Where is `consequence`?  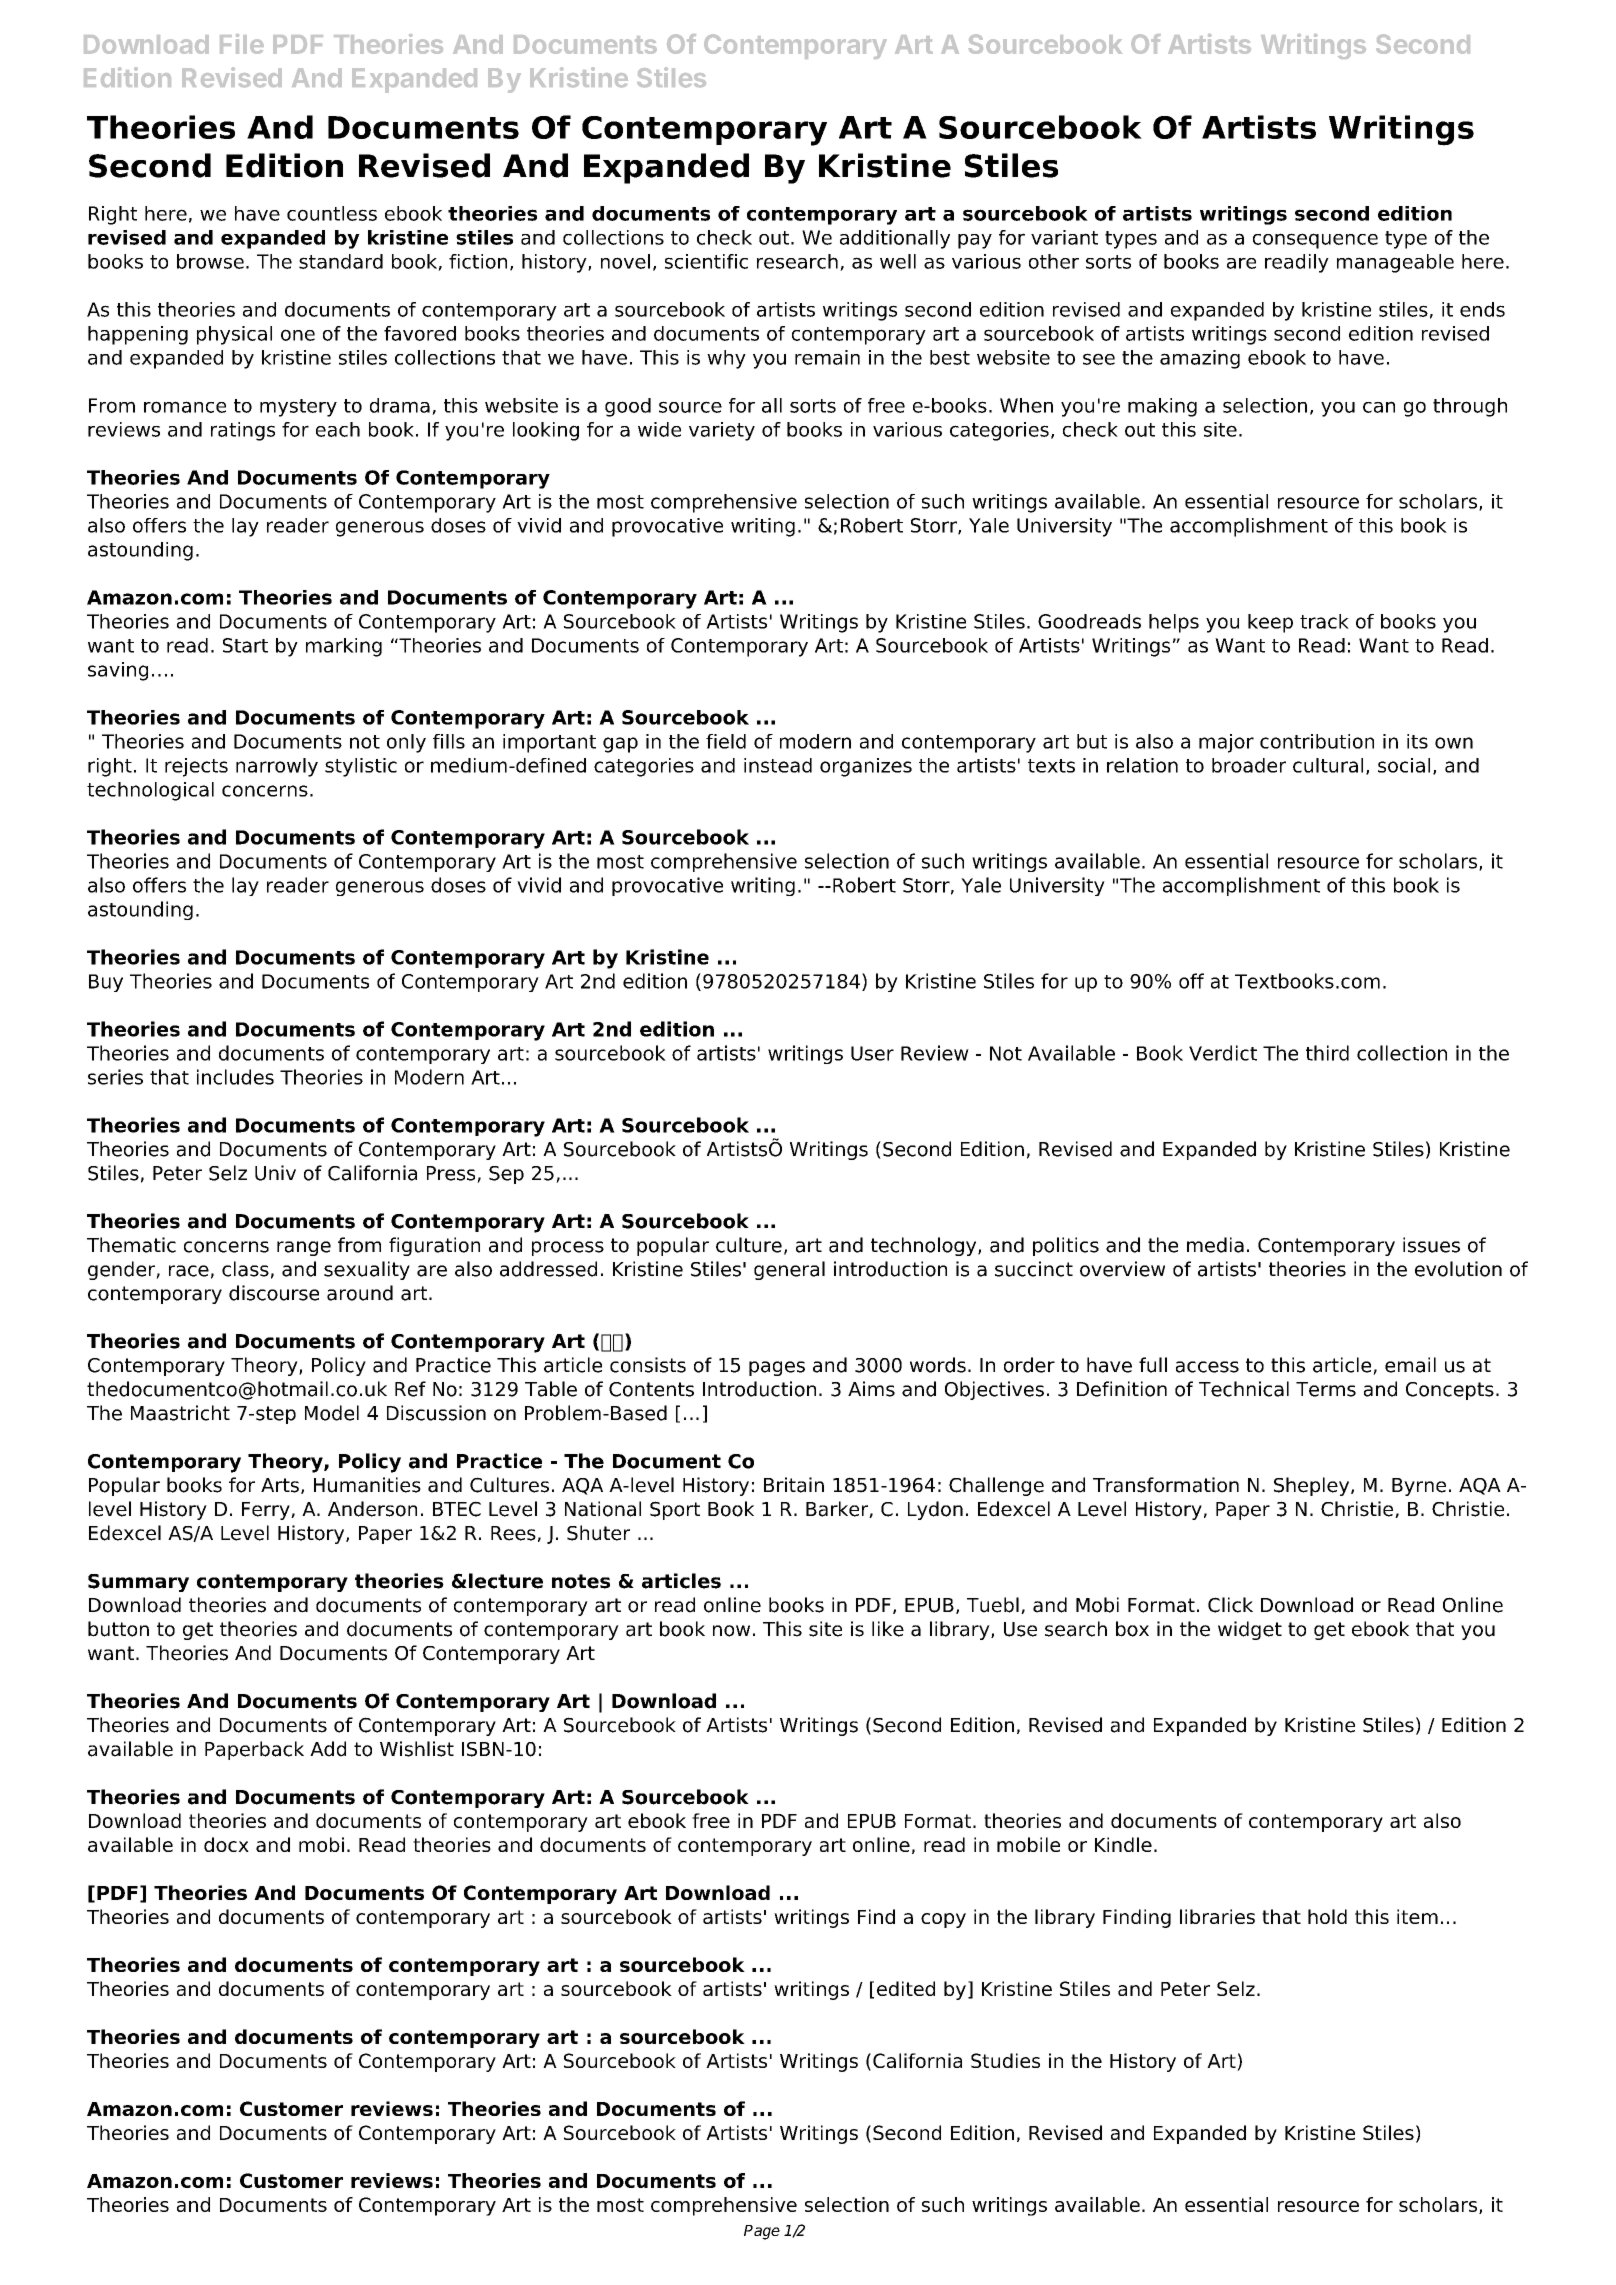
consequence is located at coordinates (1315, 241).
